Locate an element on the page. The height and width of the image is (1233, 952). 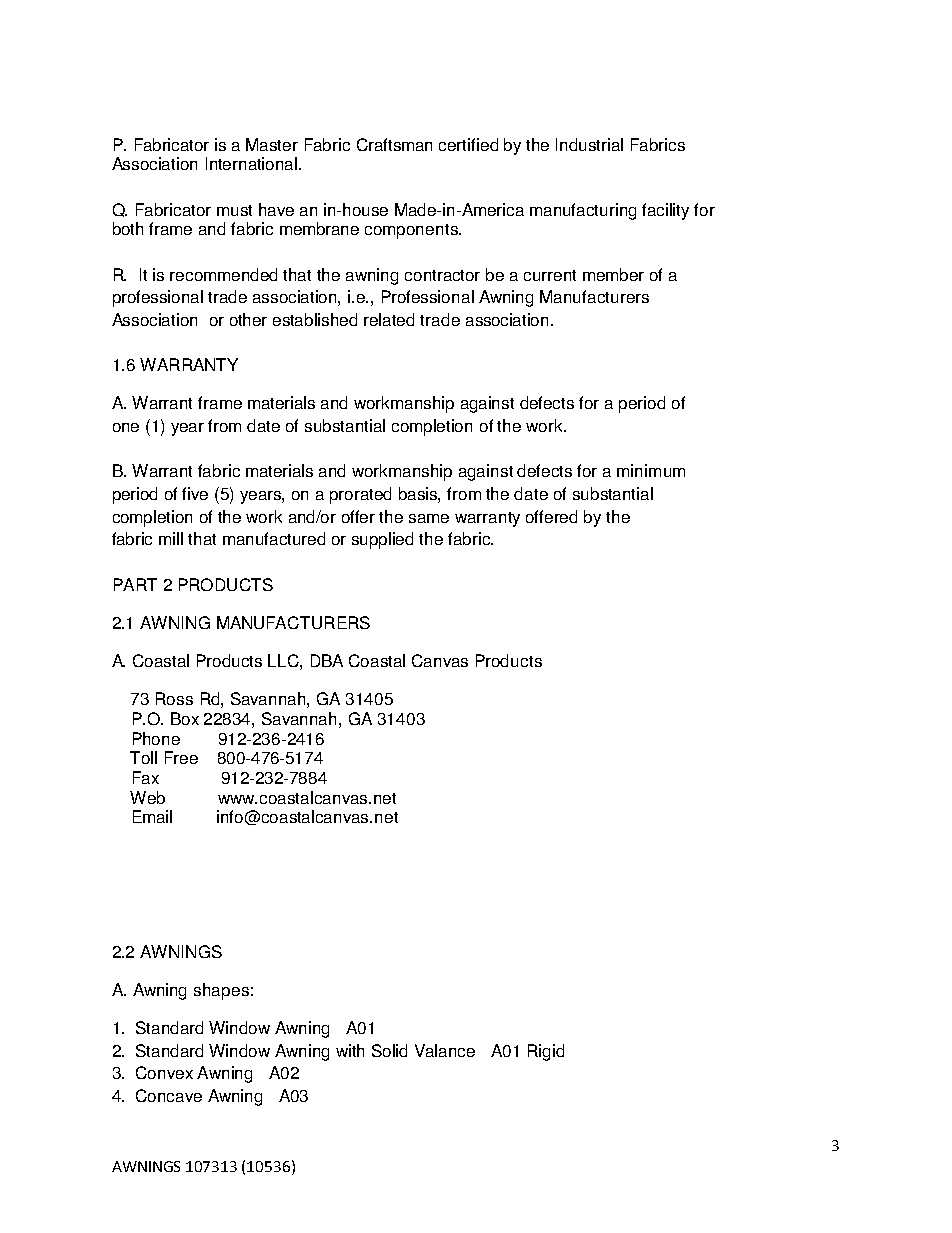
Industrial is located at coordinates (589, 144).
